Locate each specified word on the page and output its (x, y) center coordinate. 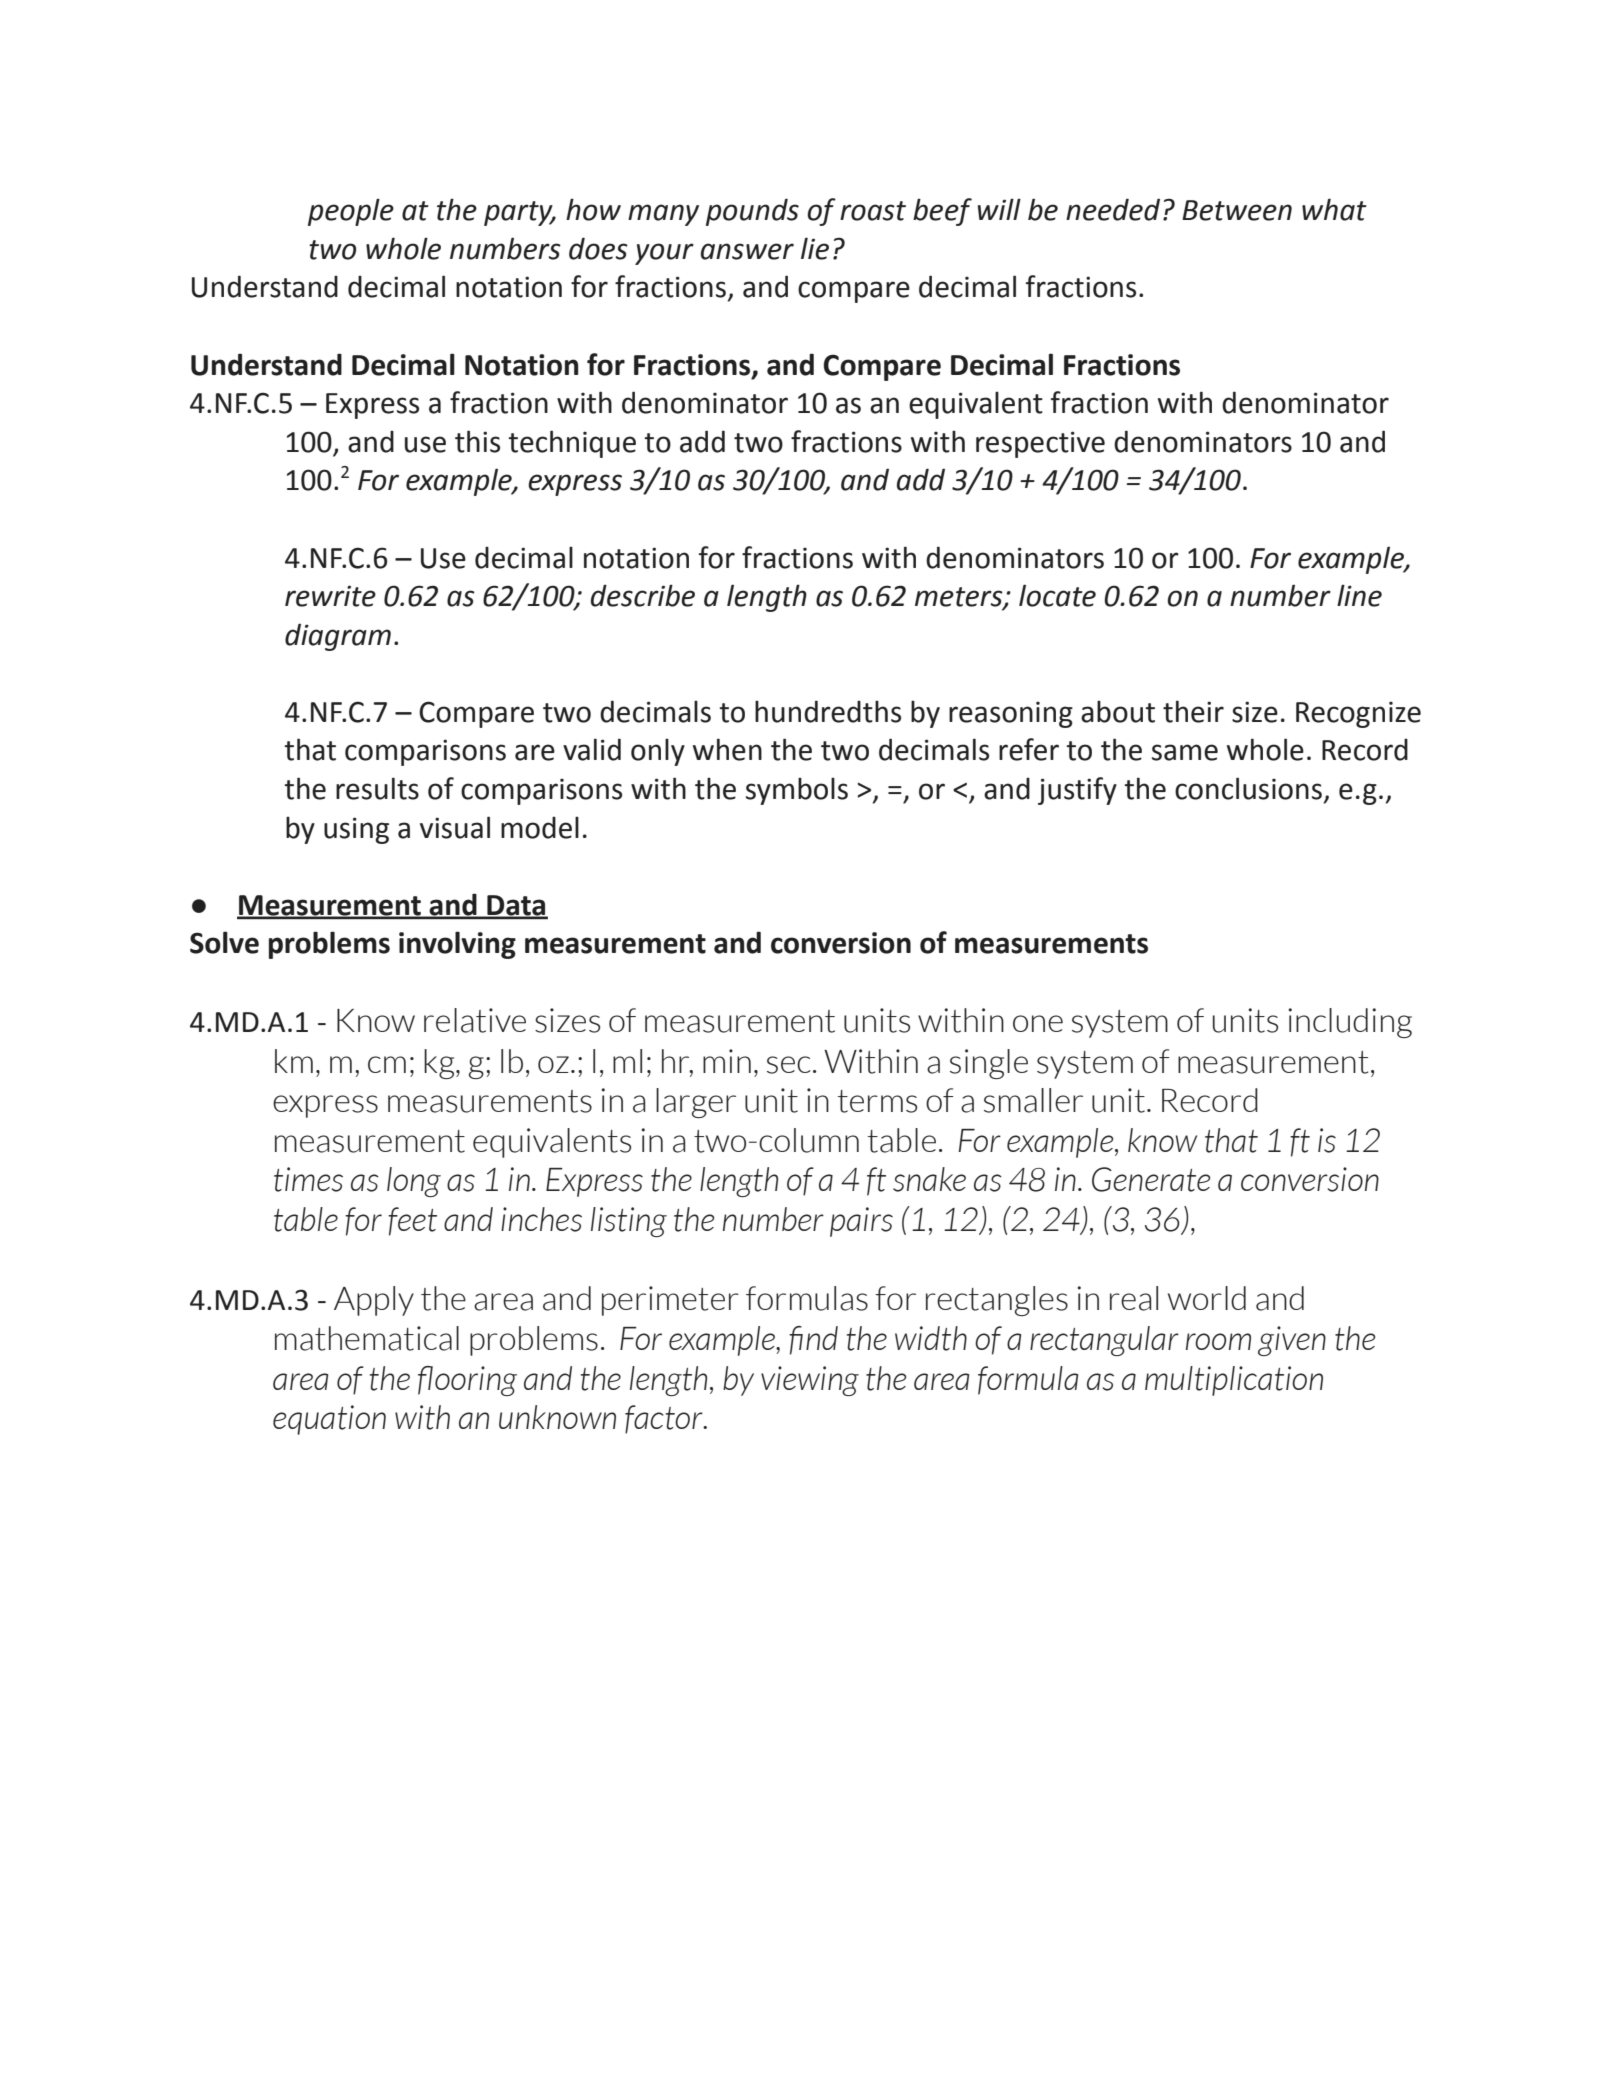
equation (329, 1420)
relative (475, 1020)
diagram (338, 637)
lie (815, 248)
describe (643, 595)
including (1350, 1023)
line (1359, 595)
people (351, 212)
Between (1237, 210)
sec (789, 1065)
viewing (810, 1381)
